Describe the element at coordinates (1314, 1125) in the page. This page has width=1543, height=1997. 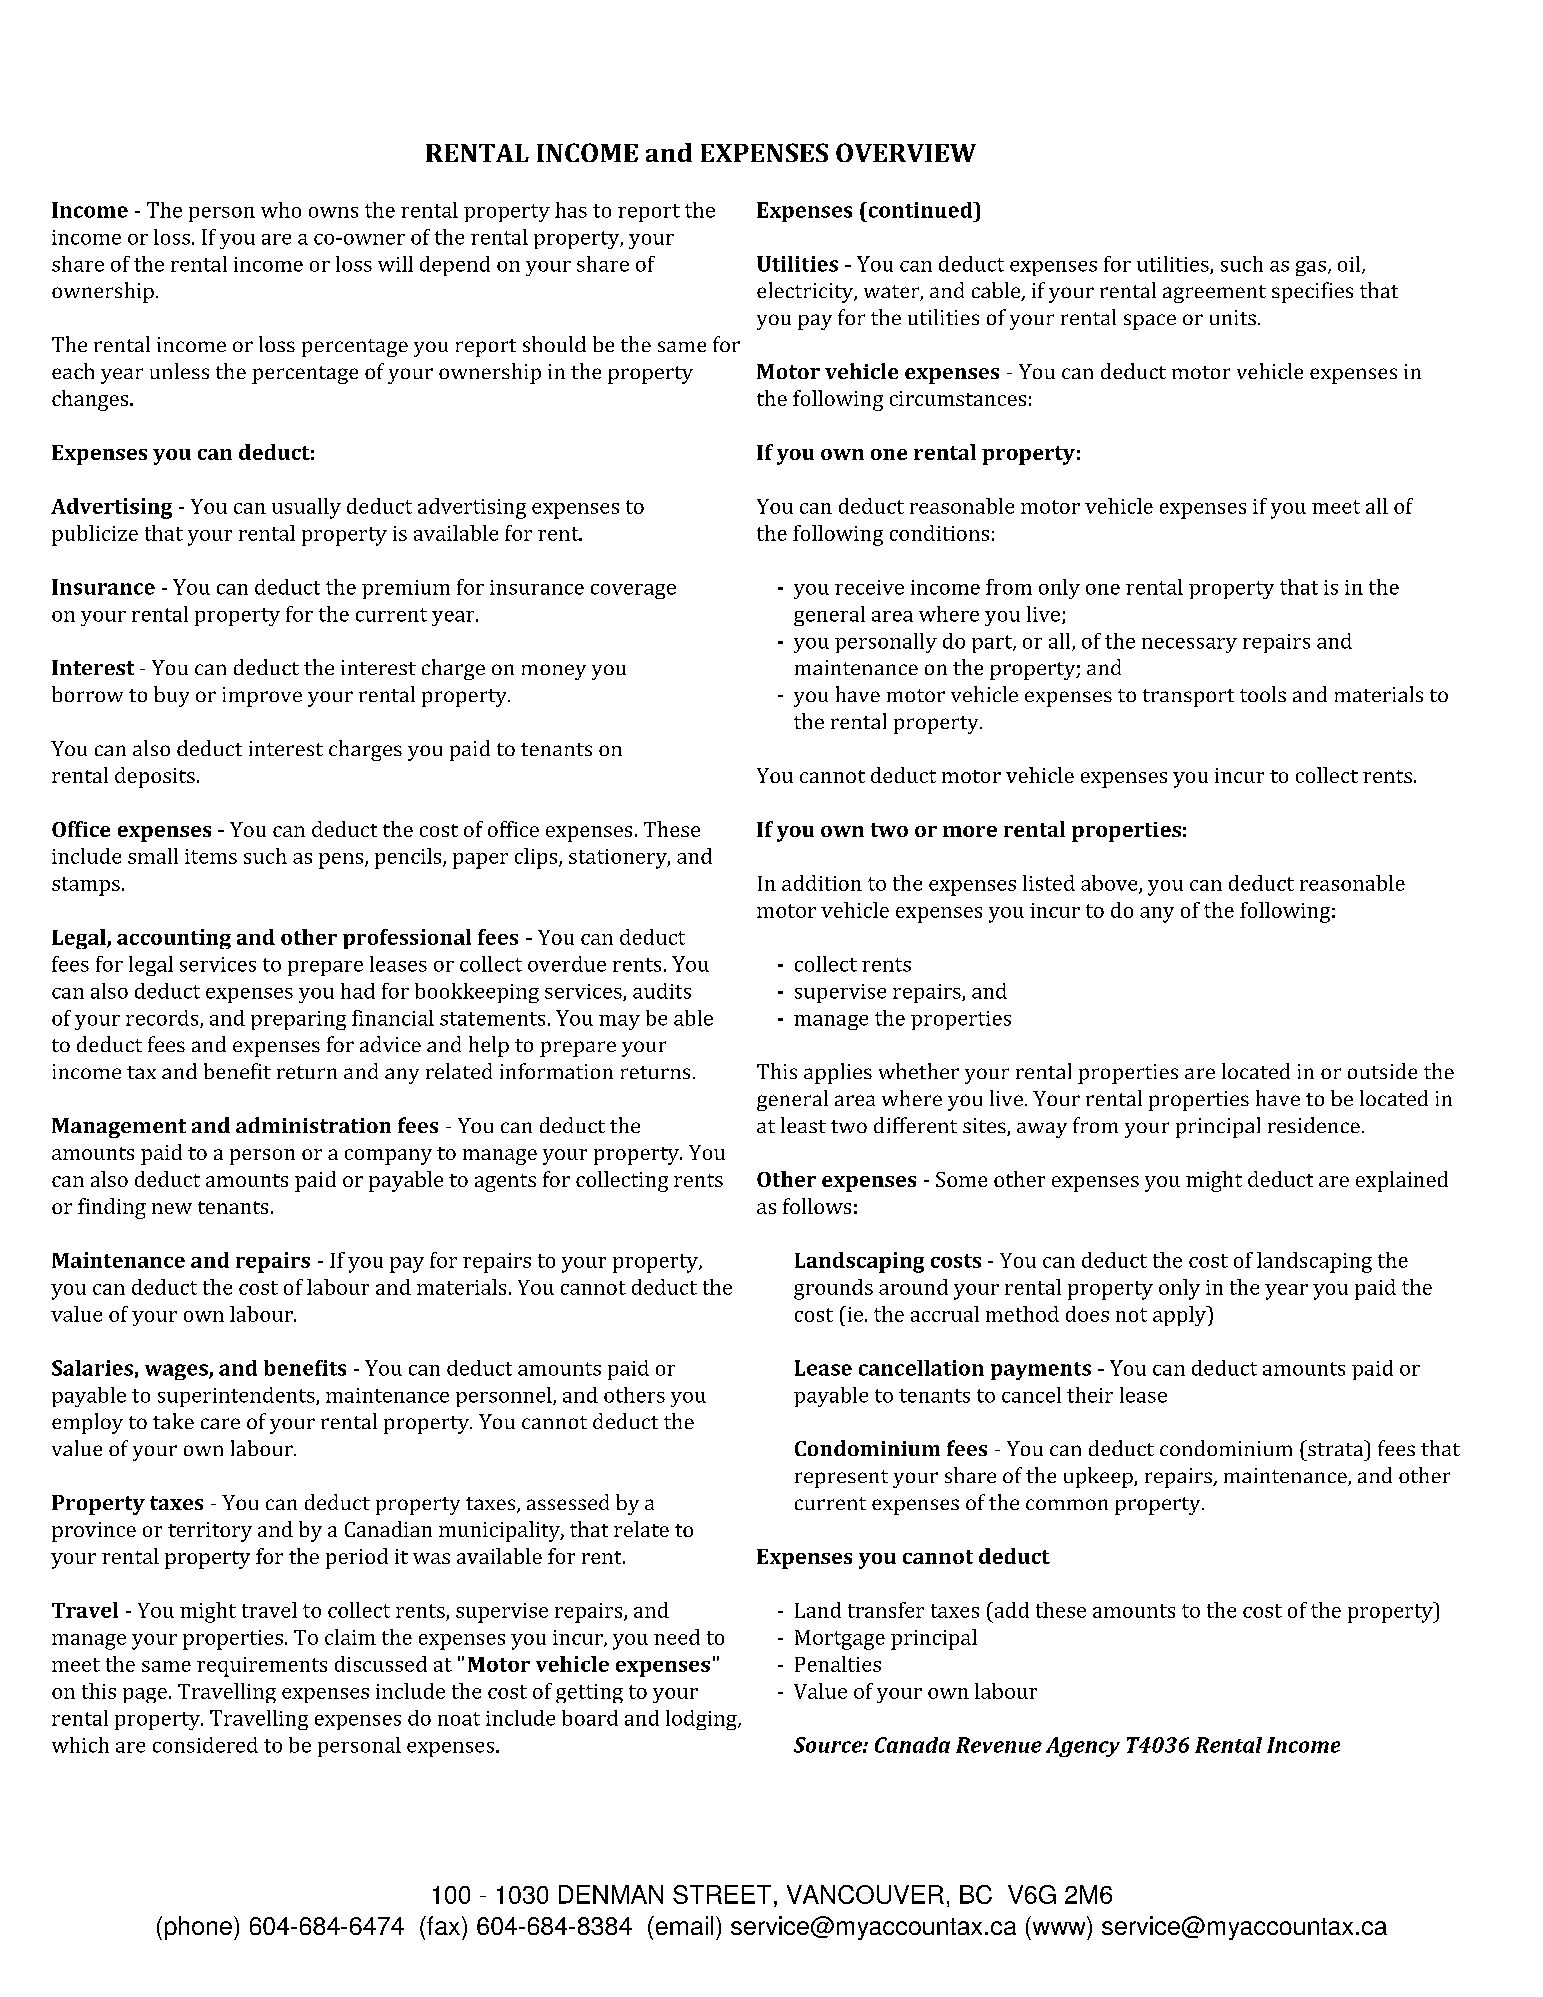
I see `residence` at that location.
